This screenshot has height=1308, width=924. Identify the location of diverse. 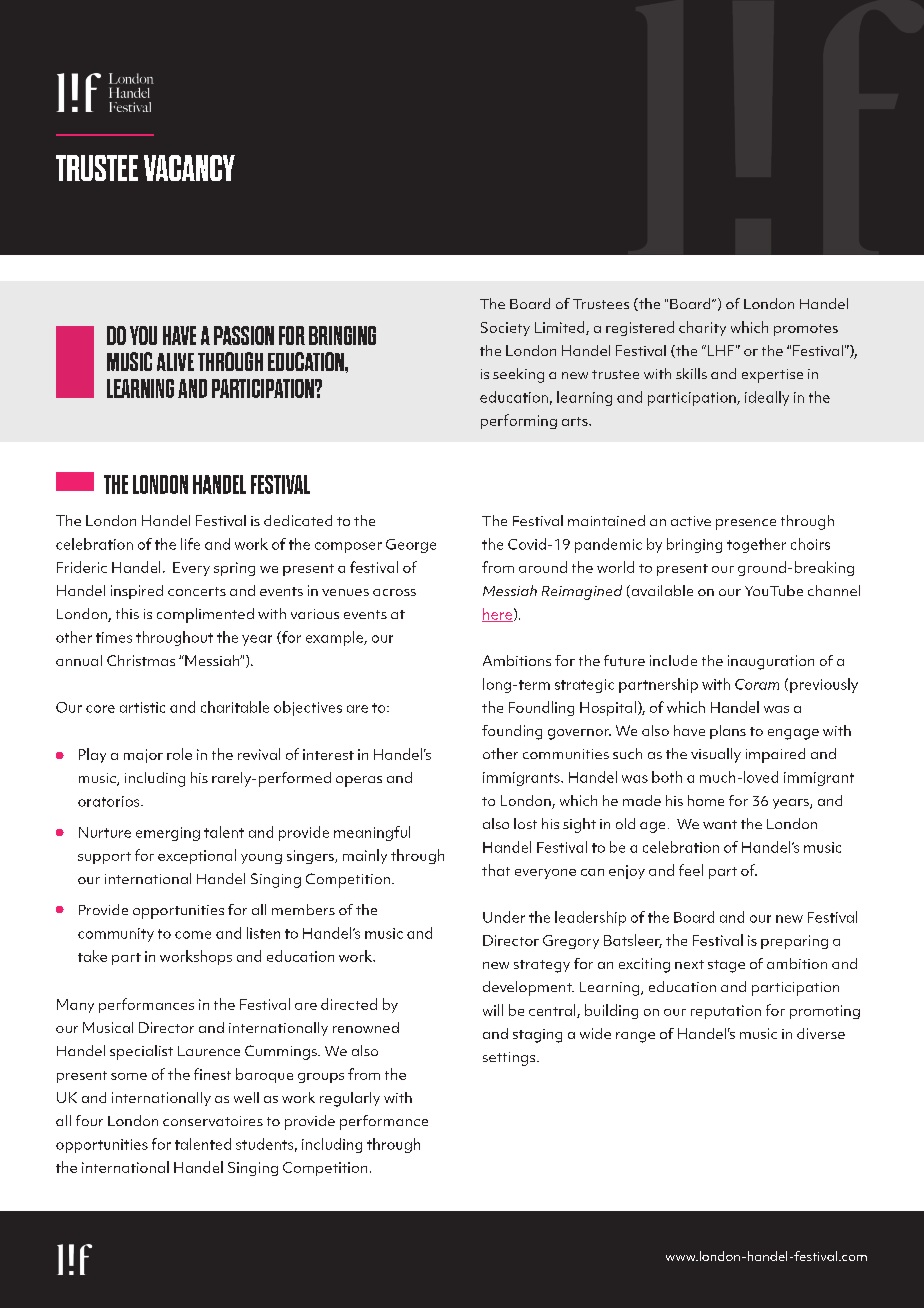
(821, 1033).
